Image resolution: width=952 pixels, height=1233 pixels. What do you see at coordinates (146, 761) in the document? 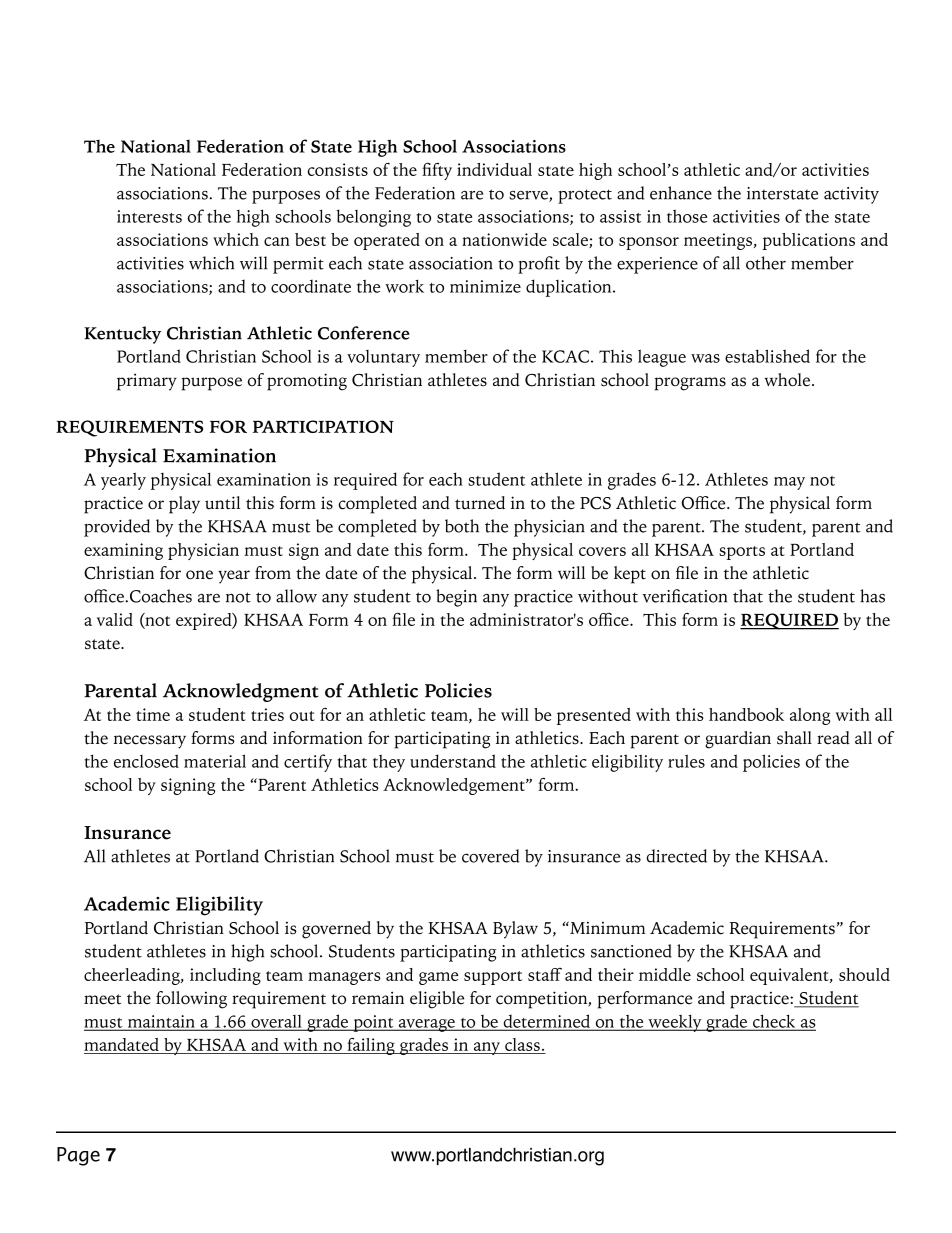
I see `enclosed` at bounding box center [146, 761].
